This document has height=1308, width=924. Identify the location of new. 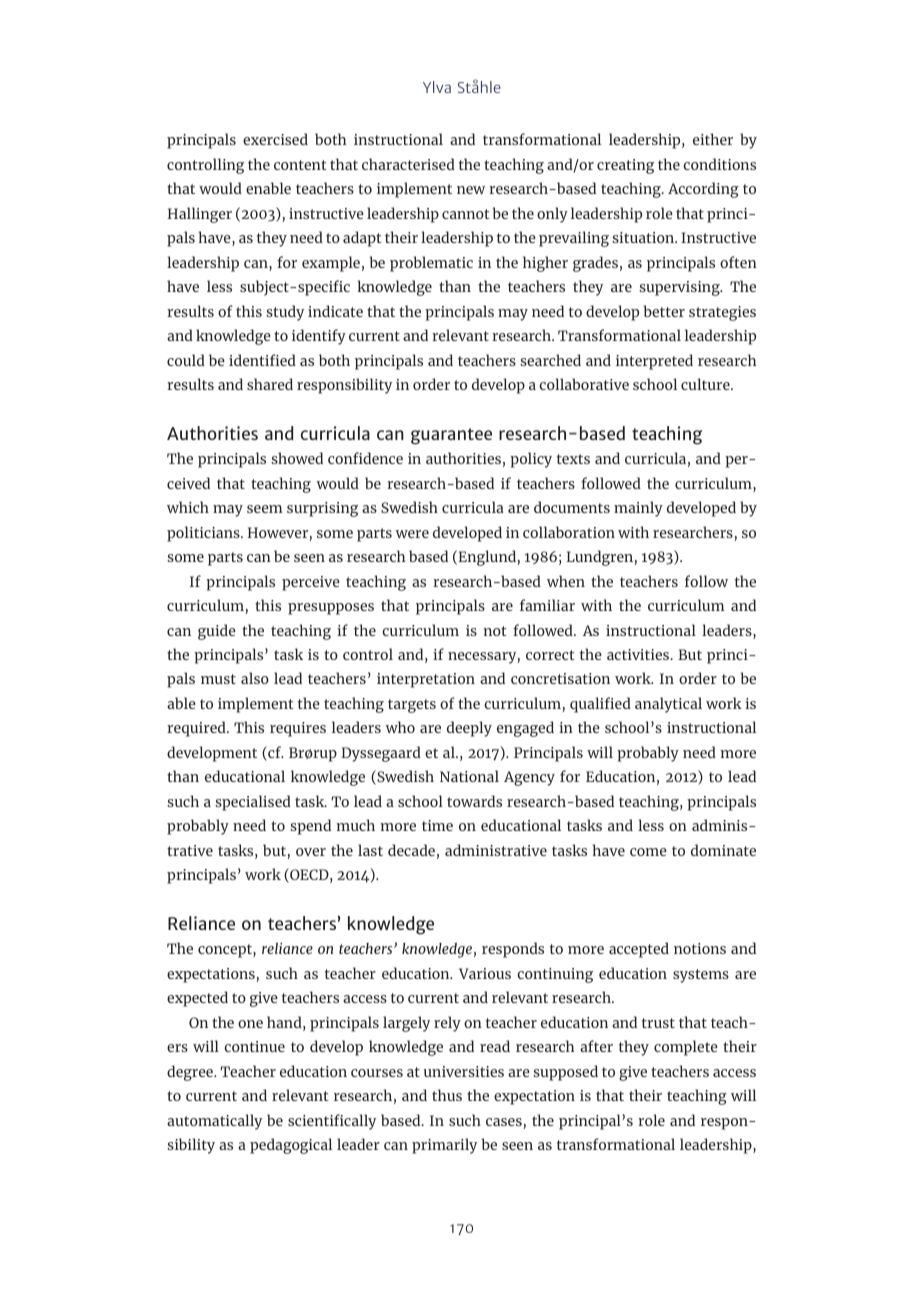
(471, 190).
